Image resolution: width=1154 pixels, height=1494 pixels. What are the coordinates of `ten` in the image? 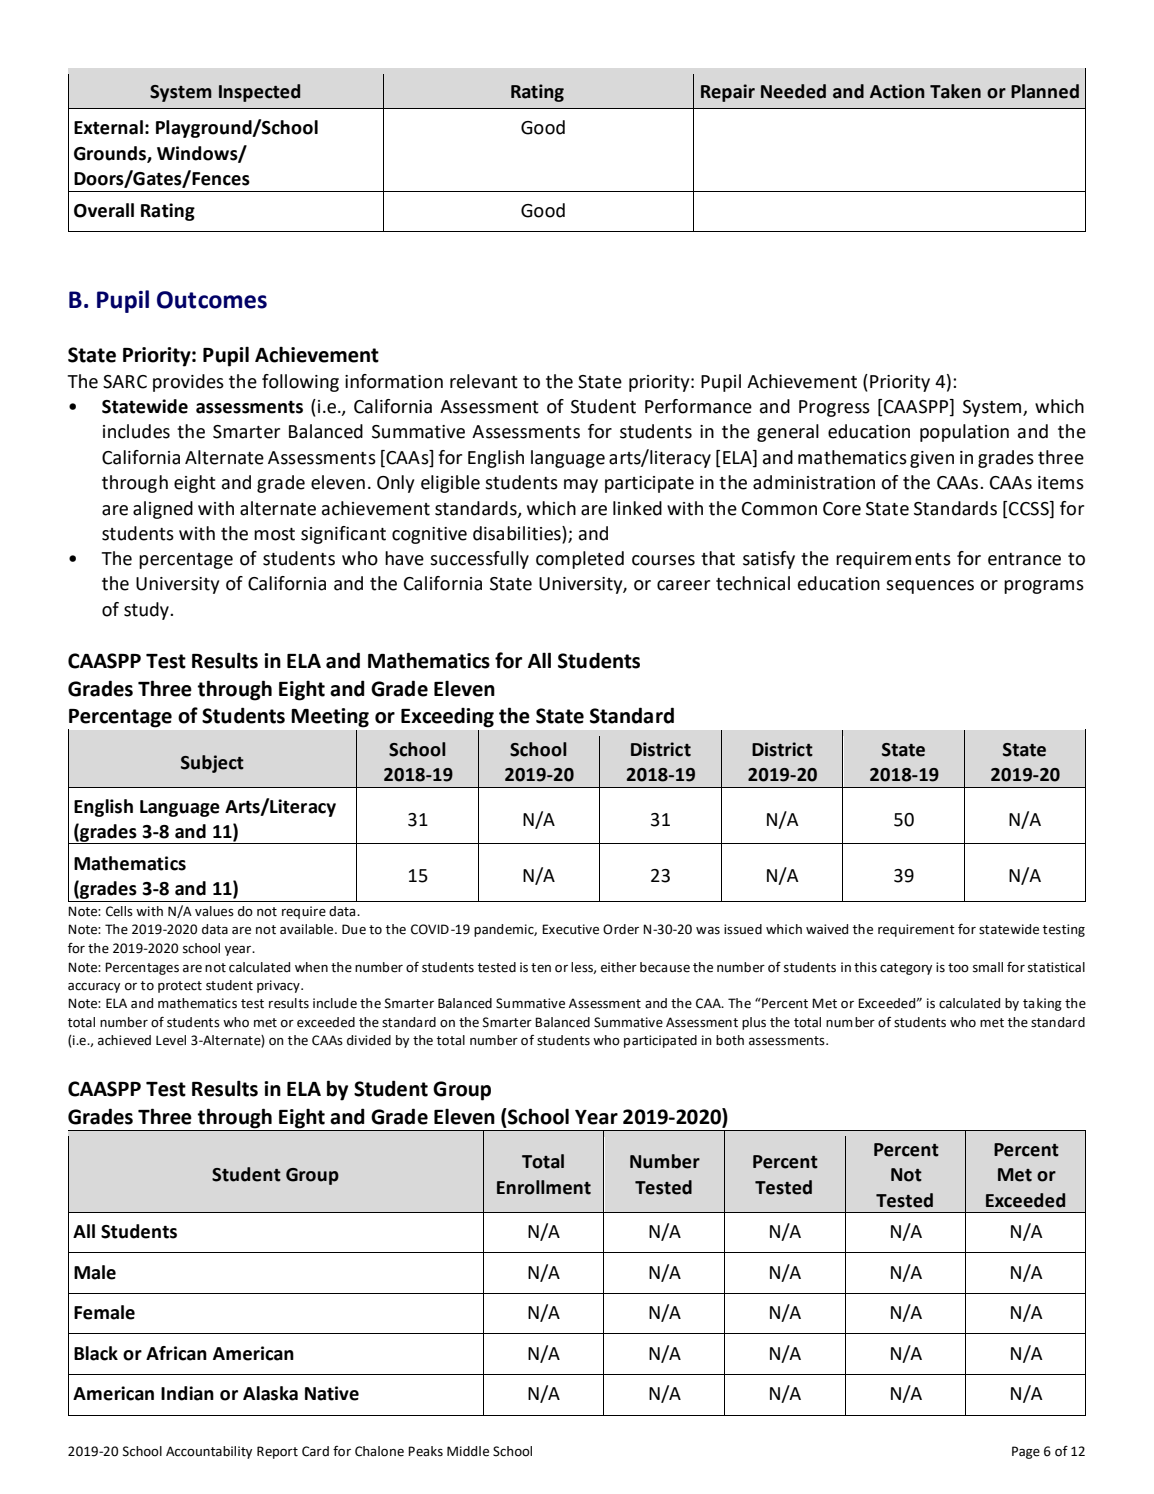 It's located at (541, 968).
